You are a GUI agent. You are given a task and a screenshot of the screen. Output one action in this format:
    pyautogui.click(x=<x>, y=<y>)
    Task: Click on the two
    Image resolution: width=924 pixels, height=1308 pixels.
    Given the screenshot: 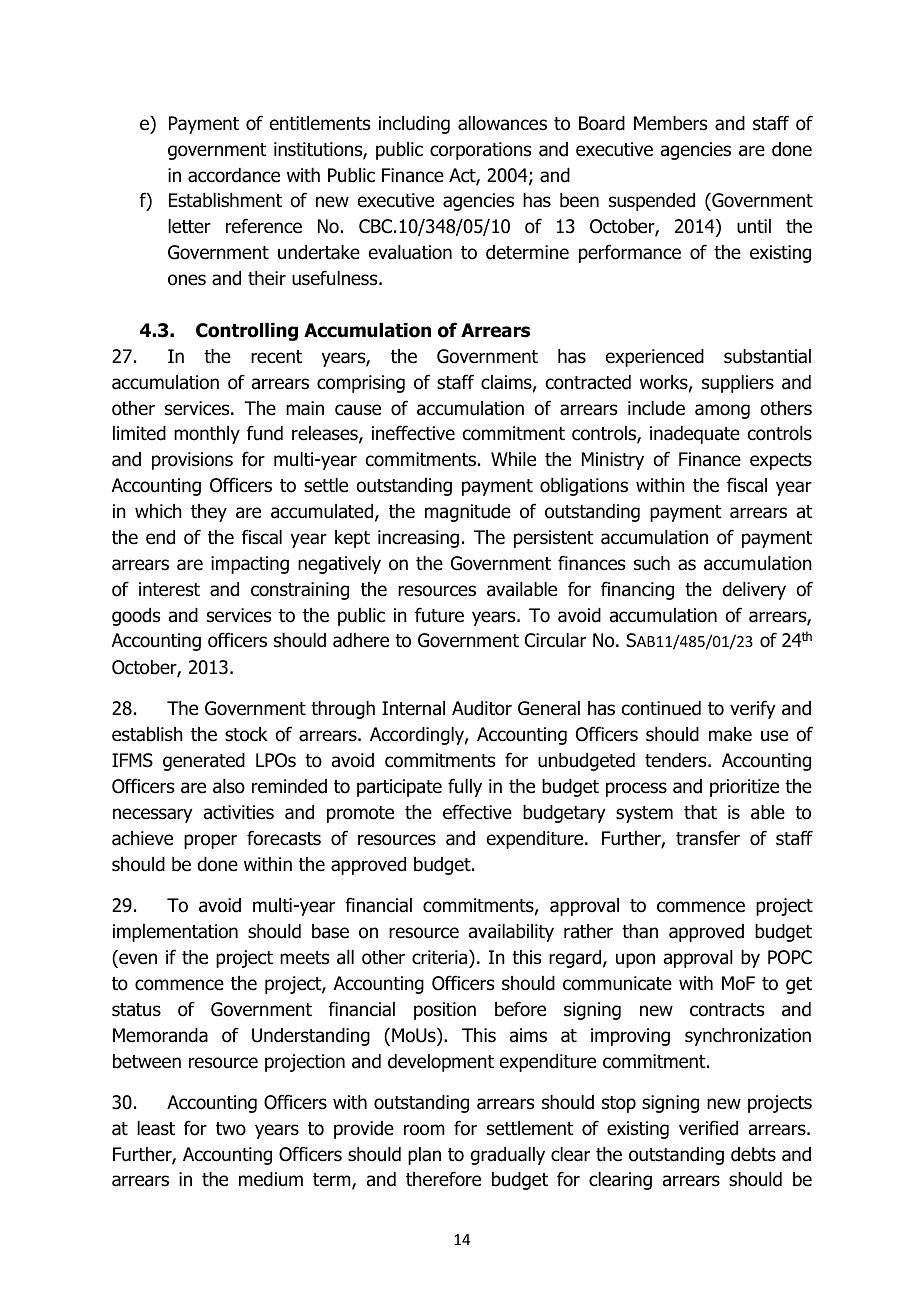 What is the action you would take?
    pyautogui.click(x=231, y=1129)
